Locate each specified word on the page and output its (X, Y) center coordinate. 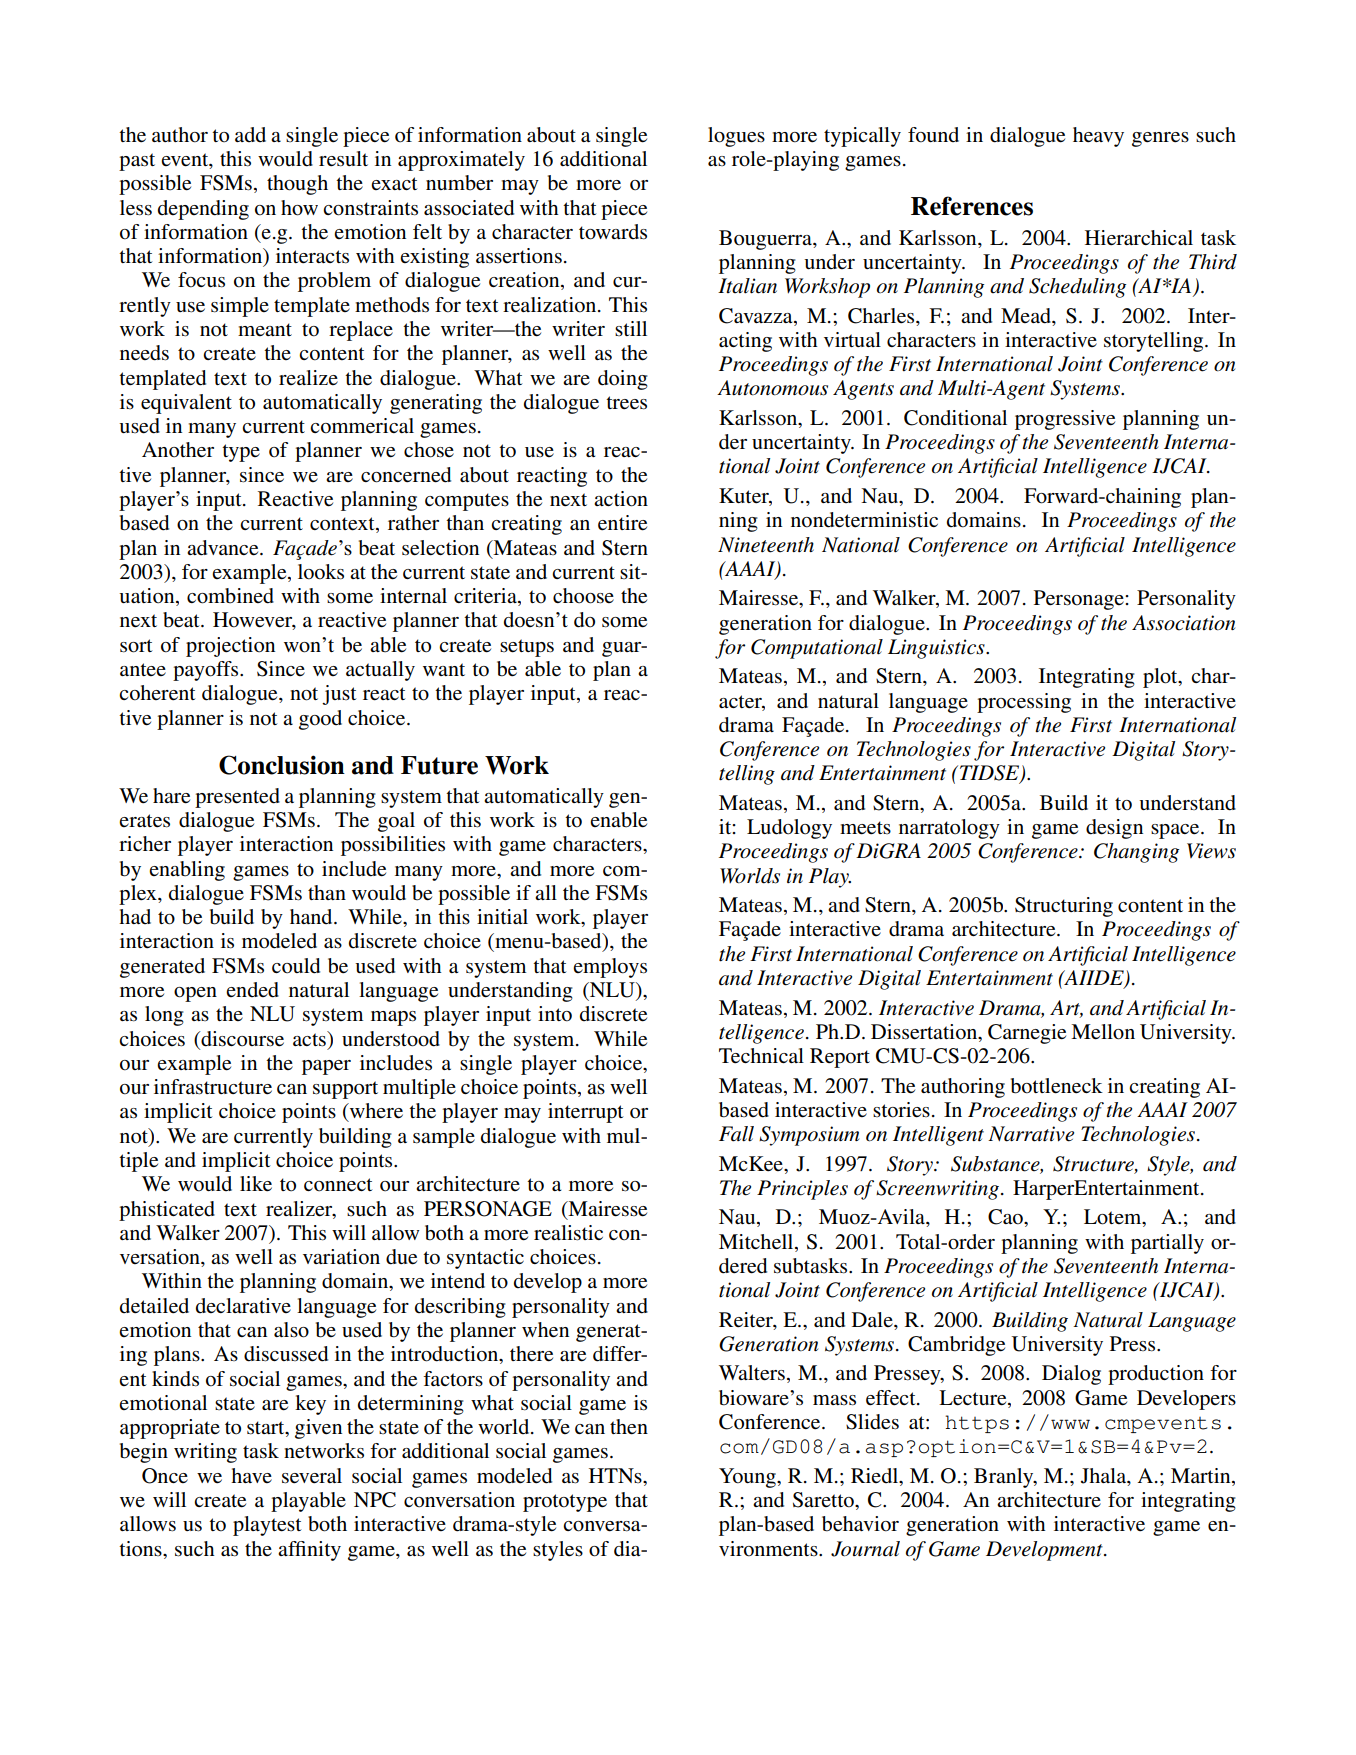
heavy (1098, 137)
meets (865, 828)
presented (237, 798)
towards (613, 232)
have (251, 1475)
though (297, 185)
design (1114, 829)
